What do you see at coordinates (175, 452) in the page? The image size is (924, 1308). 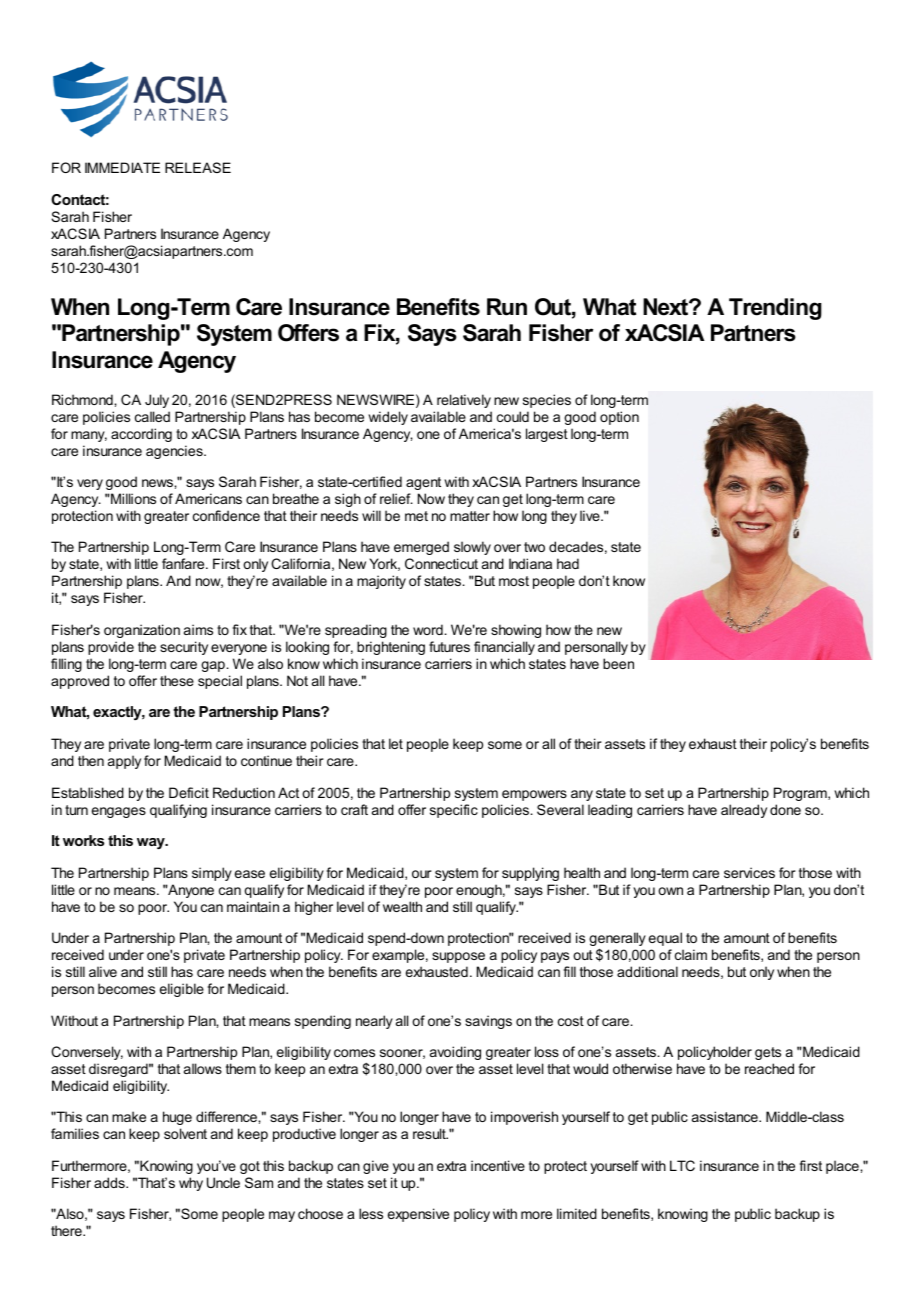 I see `agencies` at bounding box center [175, 452].
